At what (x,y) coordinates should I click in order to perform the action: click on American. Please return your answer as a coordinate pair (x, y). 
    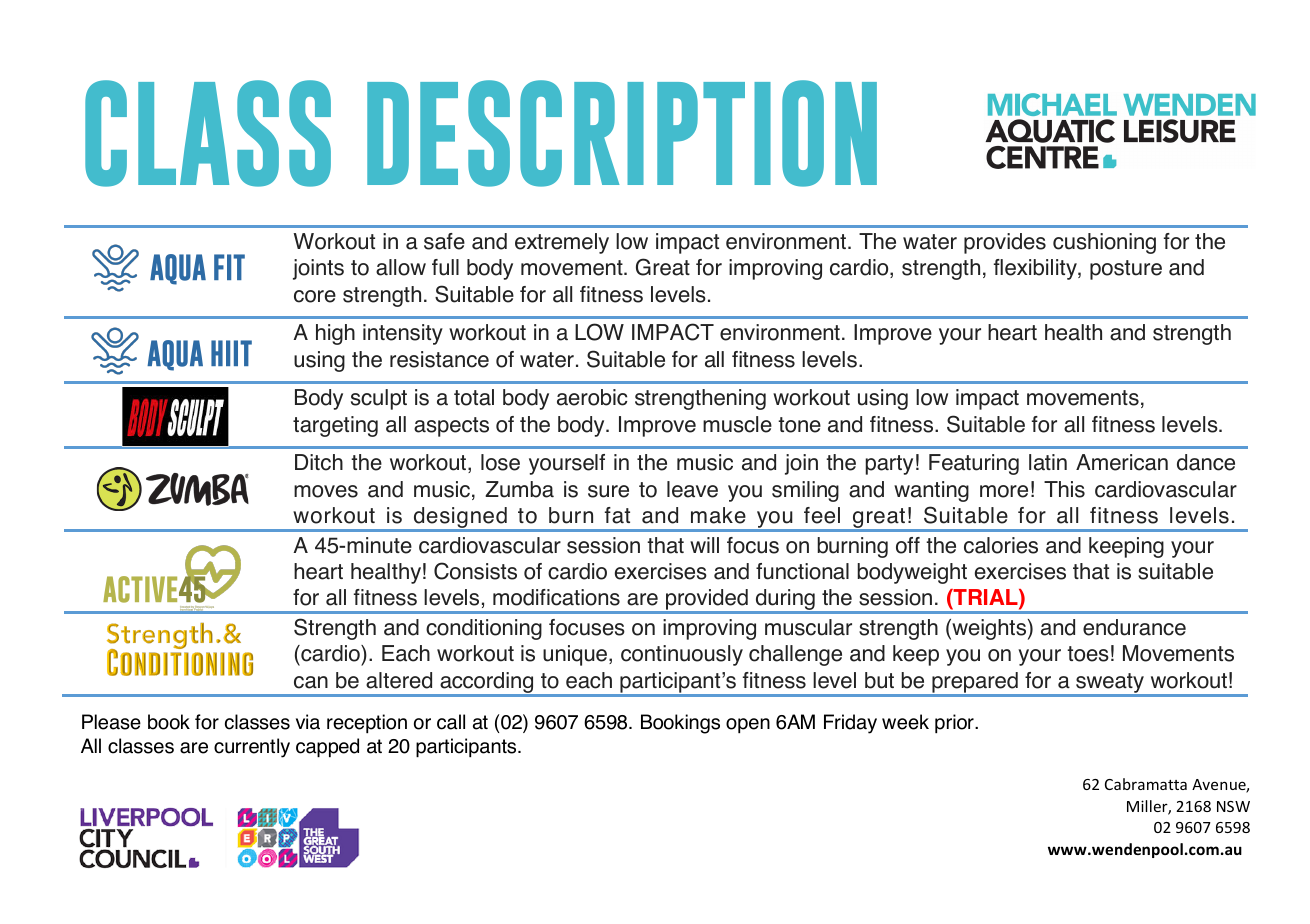
    Looking at the image, I should click on (1122, 462).
